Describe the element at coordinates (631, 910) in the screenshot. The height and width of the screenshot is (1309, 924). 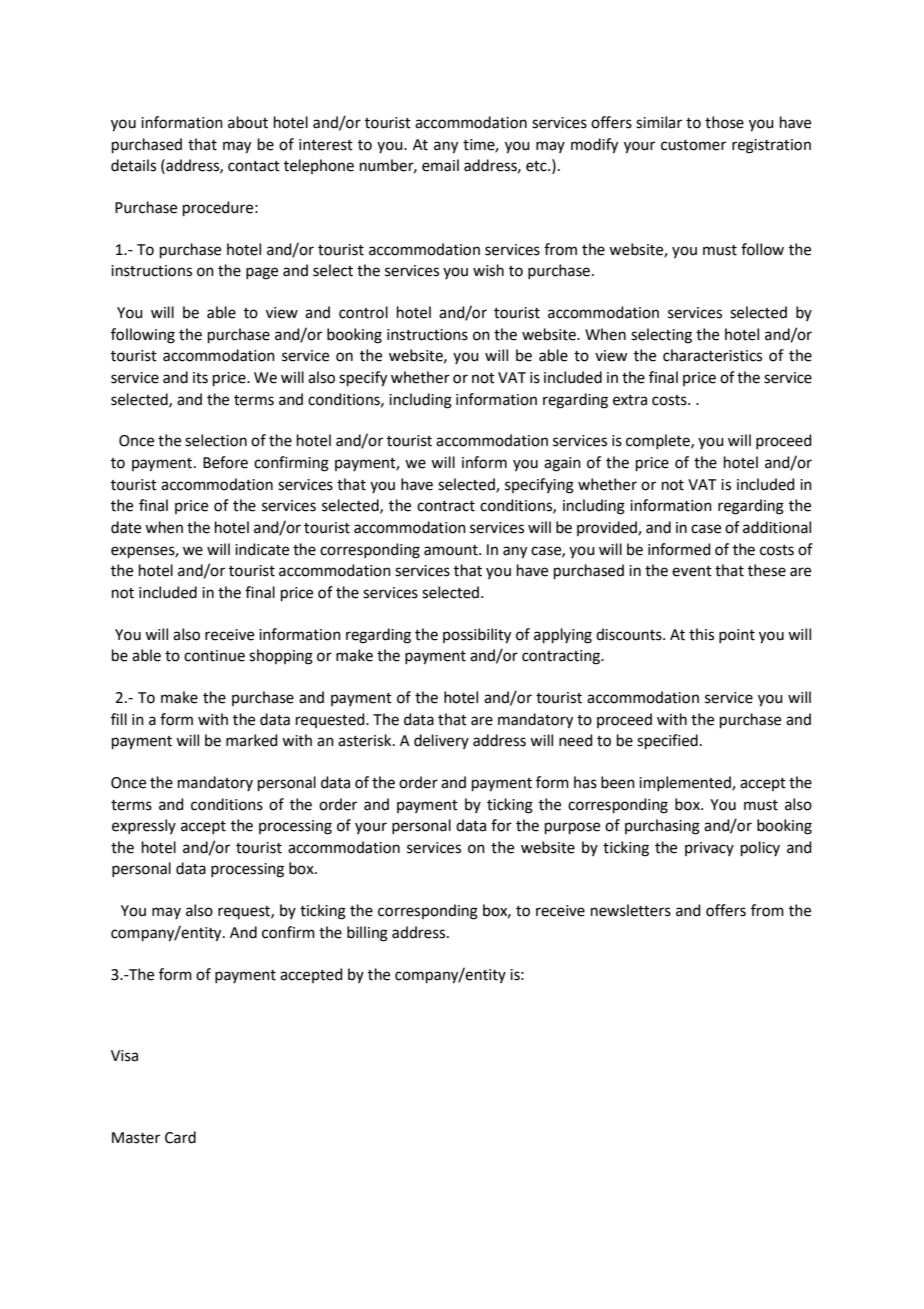
I see `newsletters` at that location.
